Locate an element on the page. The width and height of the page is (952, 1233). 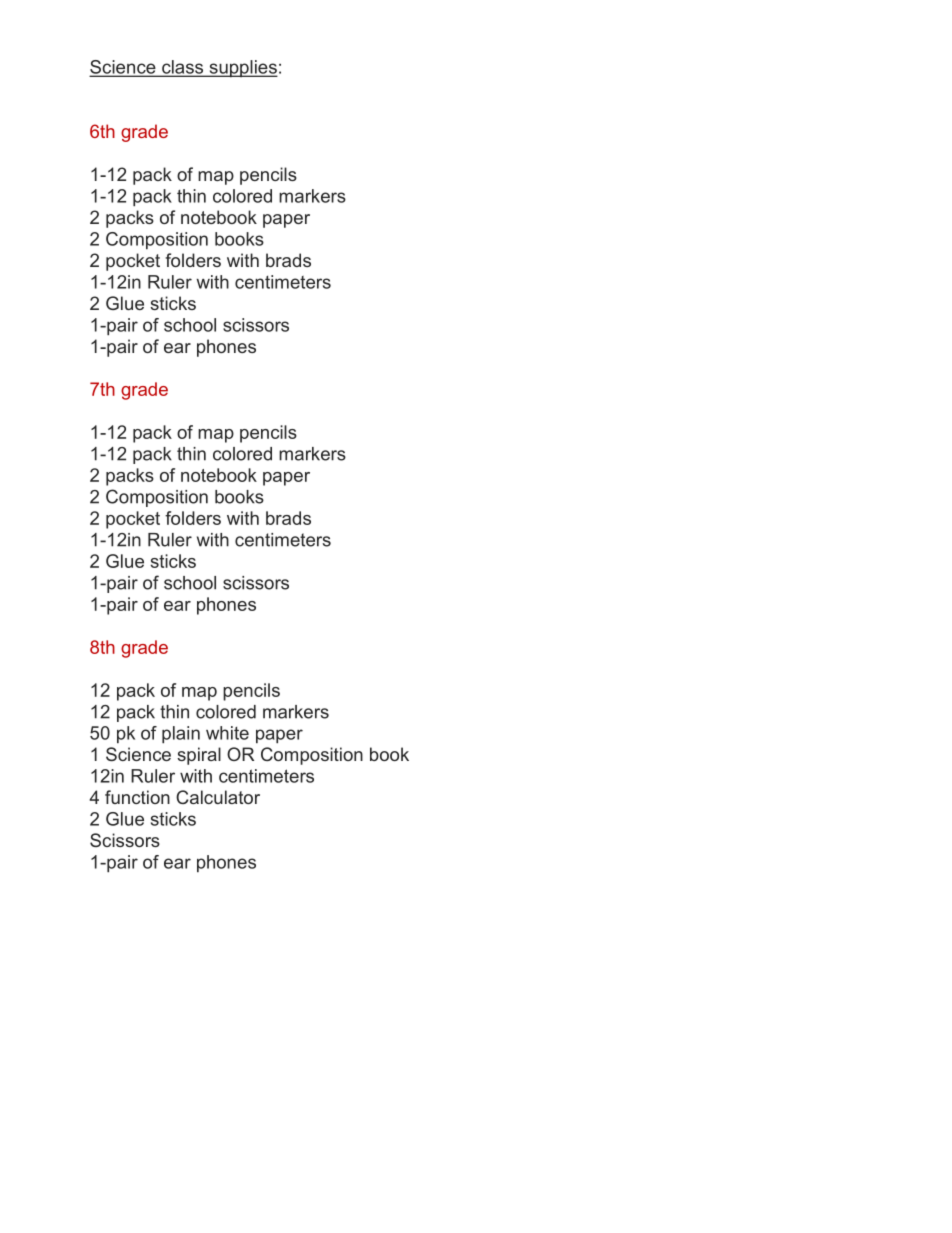
Calculator is located at coordinates (218, 797).
